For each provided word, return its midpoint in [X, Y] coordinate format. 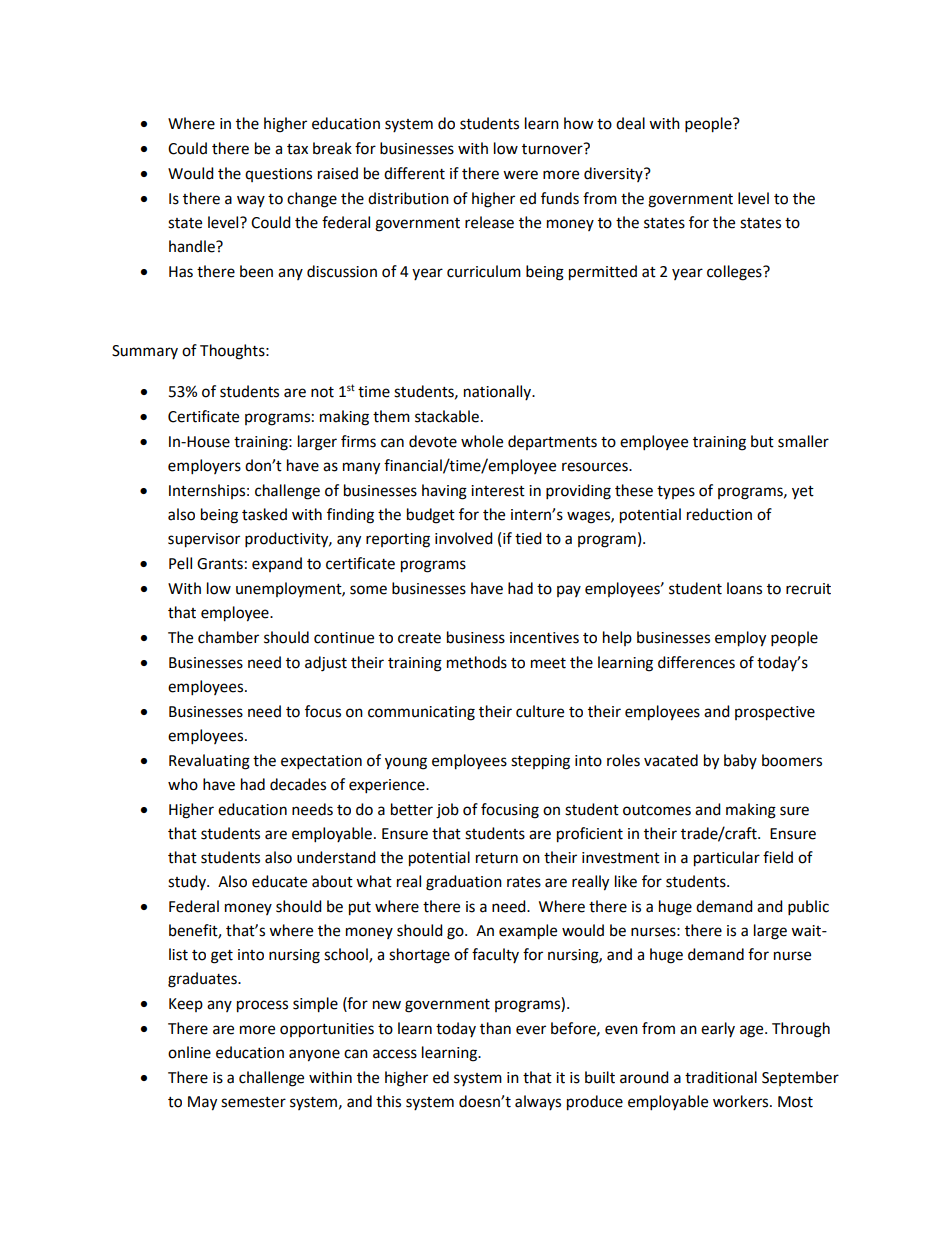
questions [278, 175]
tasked [264, 514]
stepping [540, 762]
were [520, 175]
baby [740, 761]
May [202, 1103]
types [676, 492]
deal [630, 123]
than [495, 1028]
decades [298, 784]
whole [482, 441]
